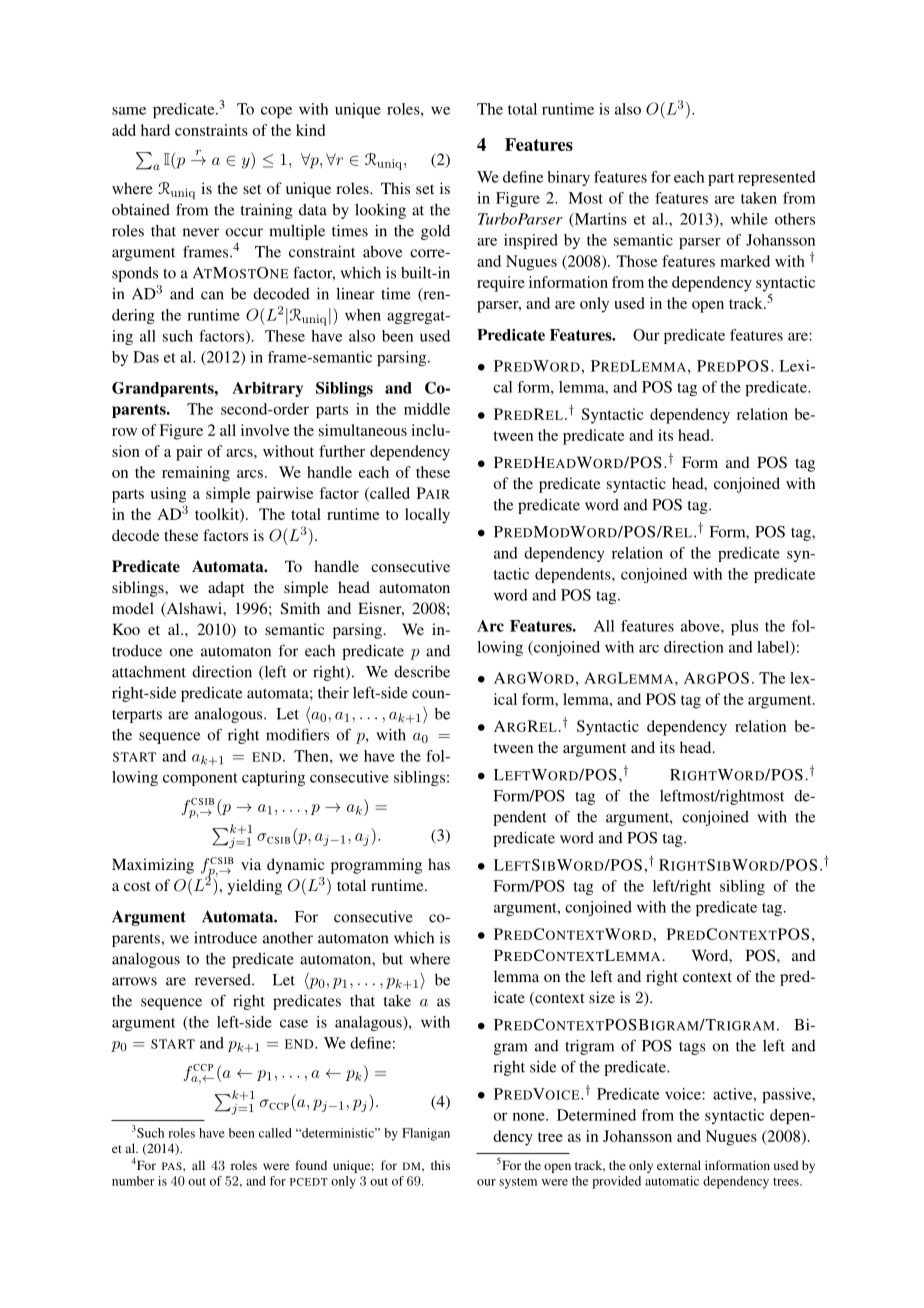 Image resolution: width=924 pixels, height=1308 pixels. I want to click on plus, so click(744, 627).
